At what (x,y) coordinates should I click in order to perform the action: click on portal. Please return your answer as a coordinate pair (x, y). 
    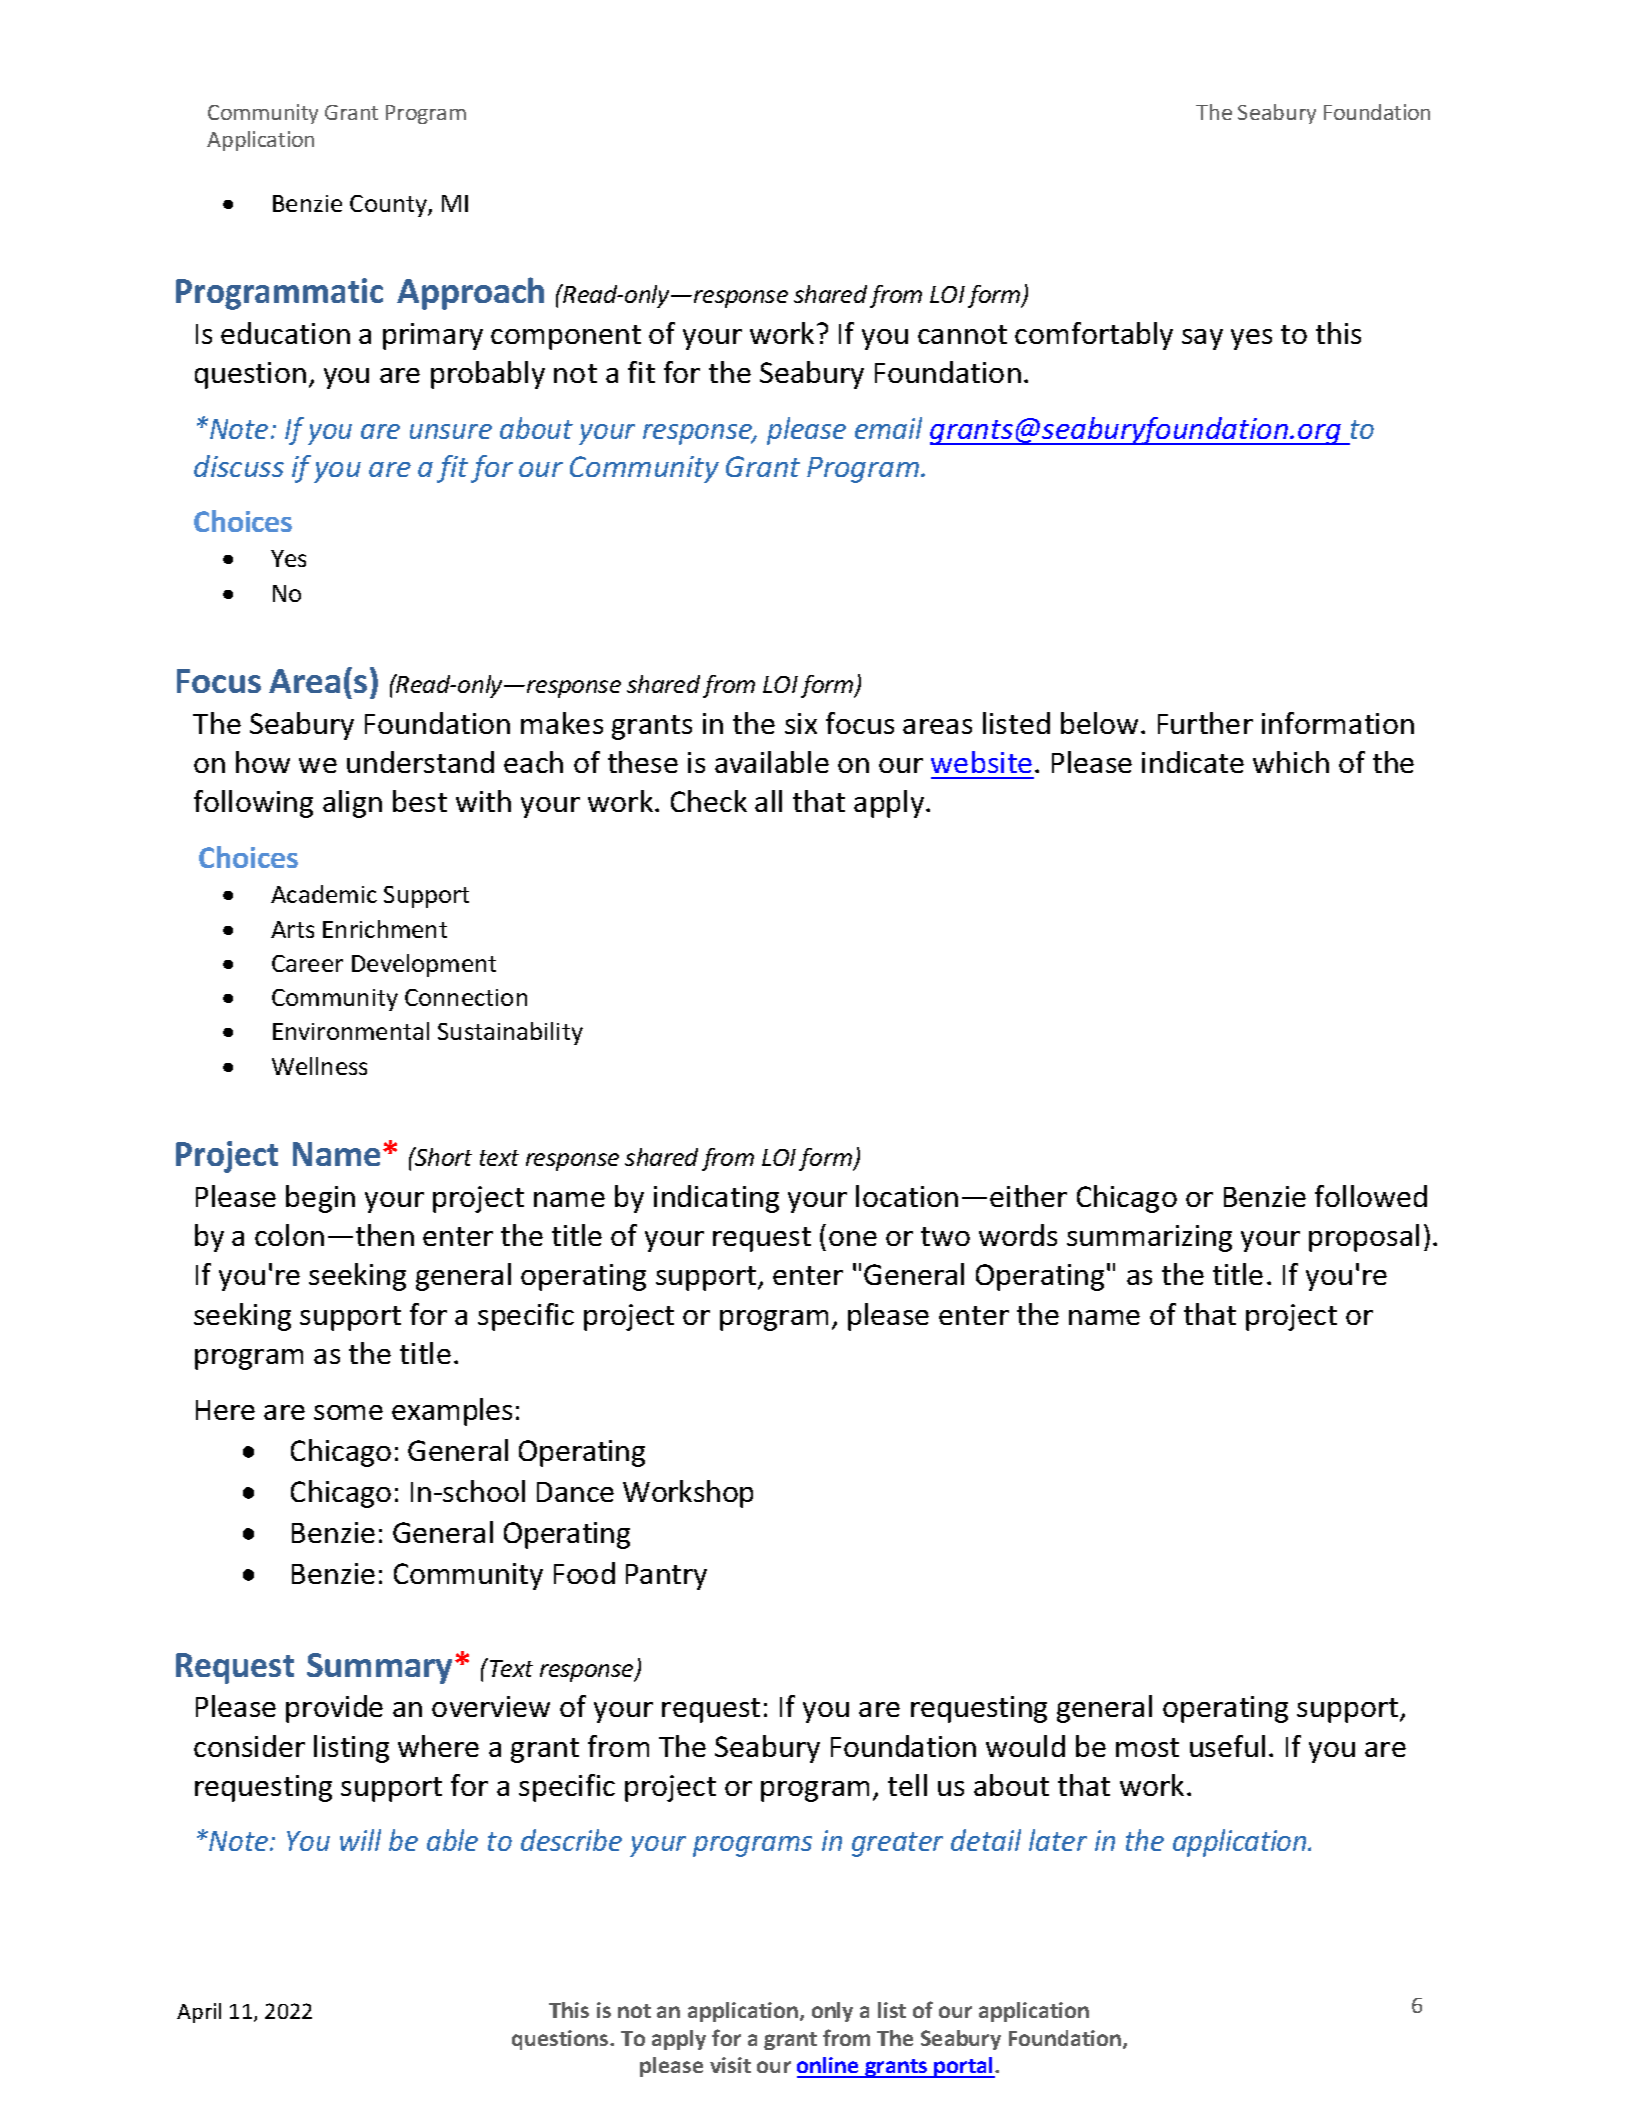
    Looking at the image, I should click on (964, 2067).
